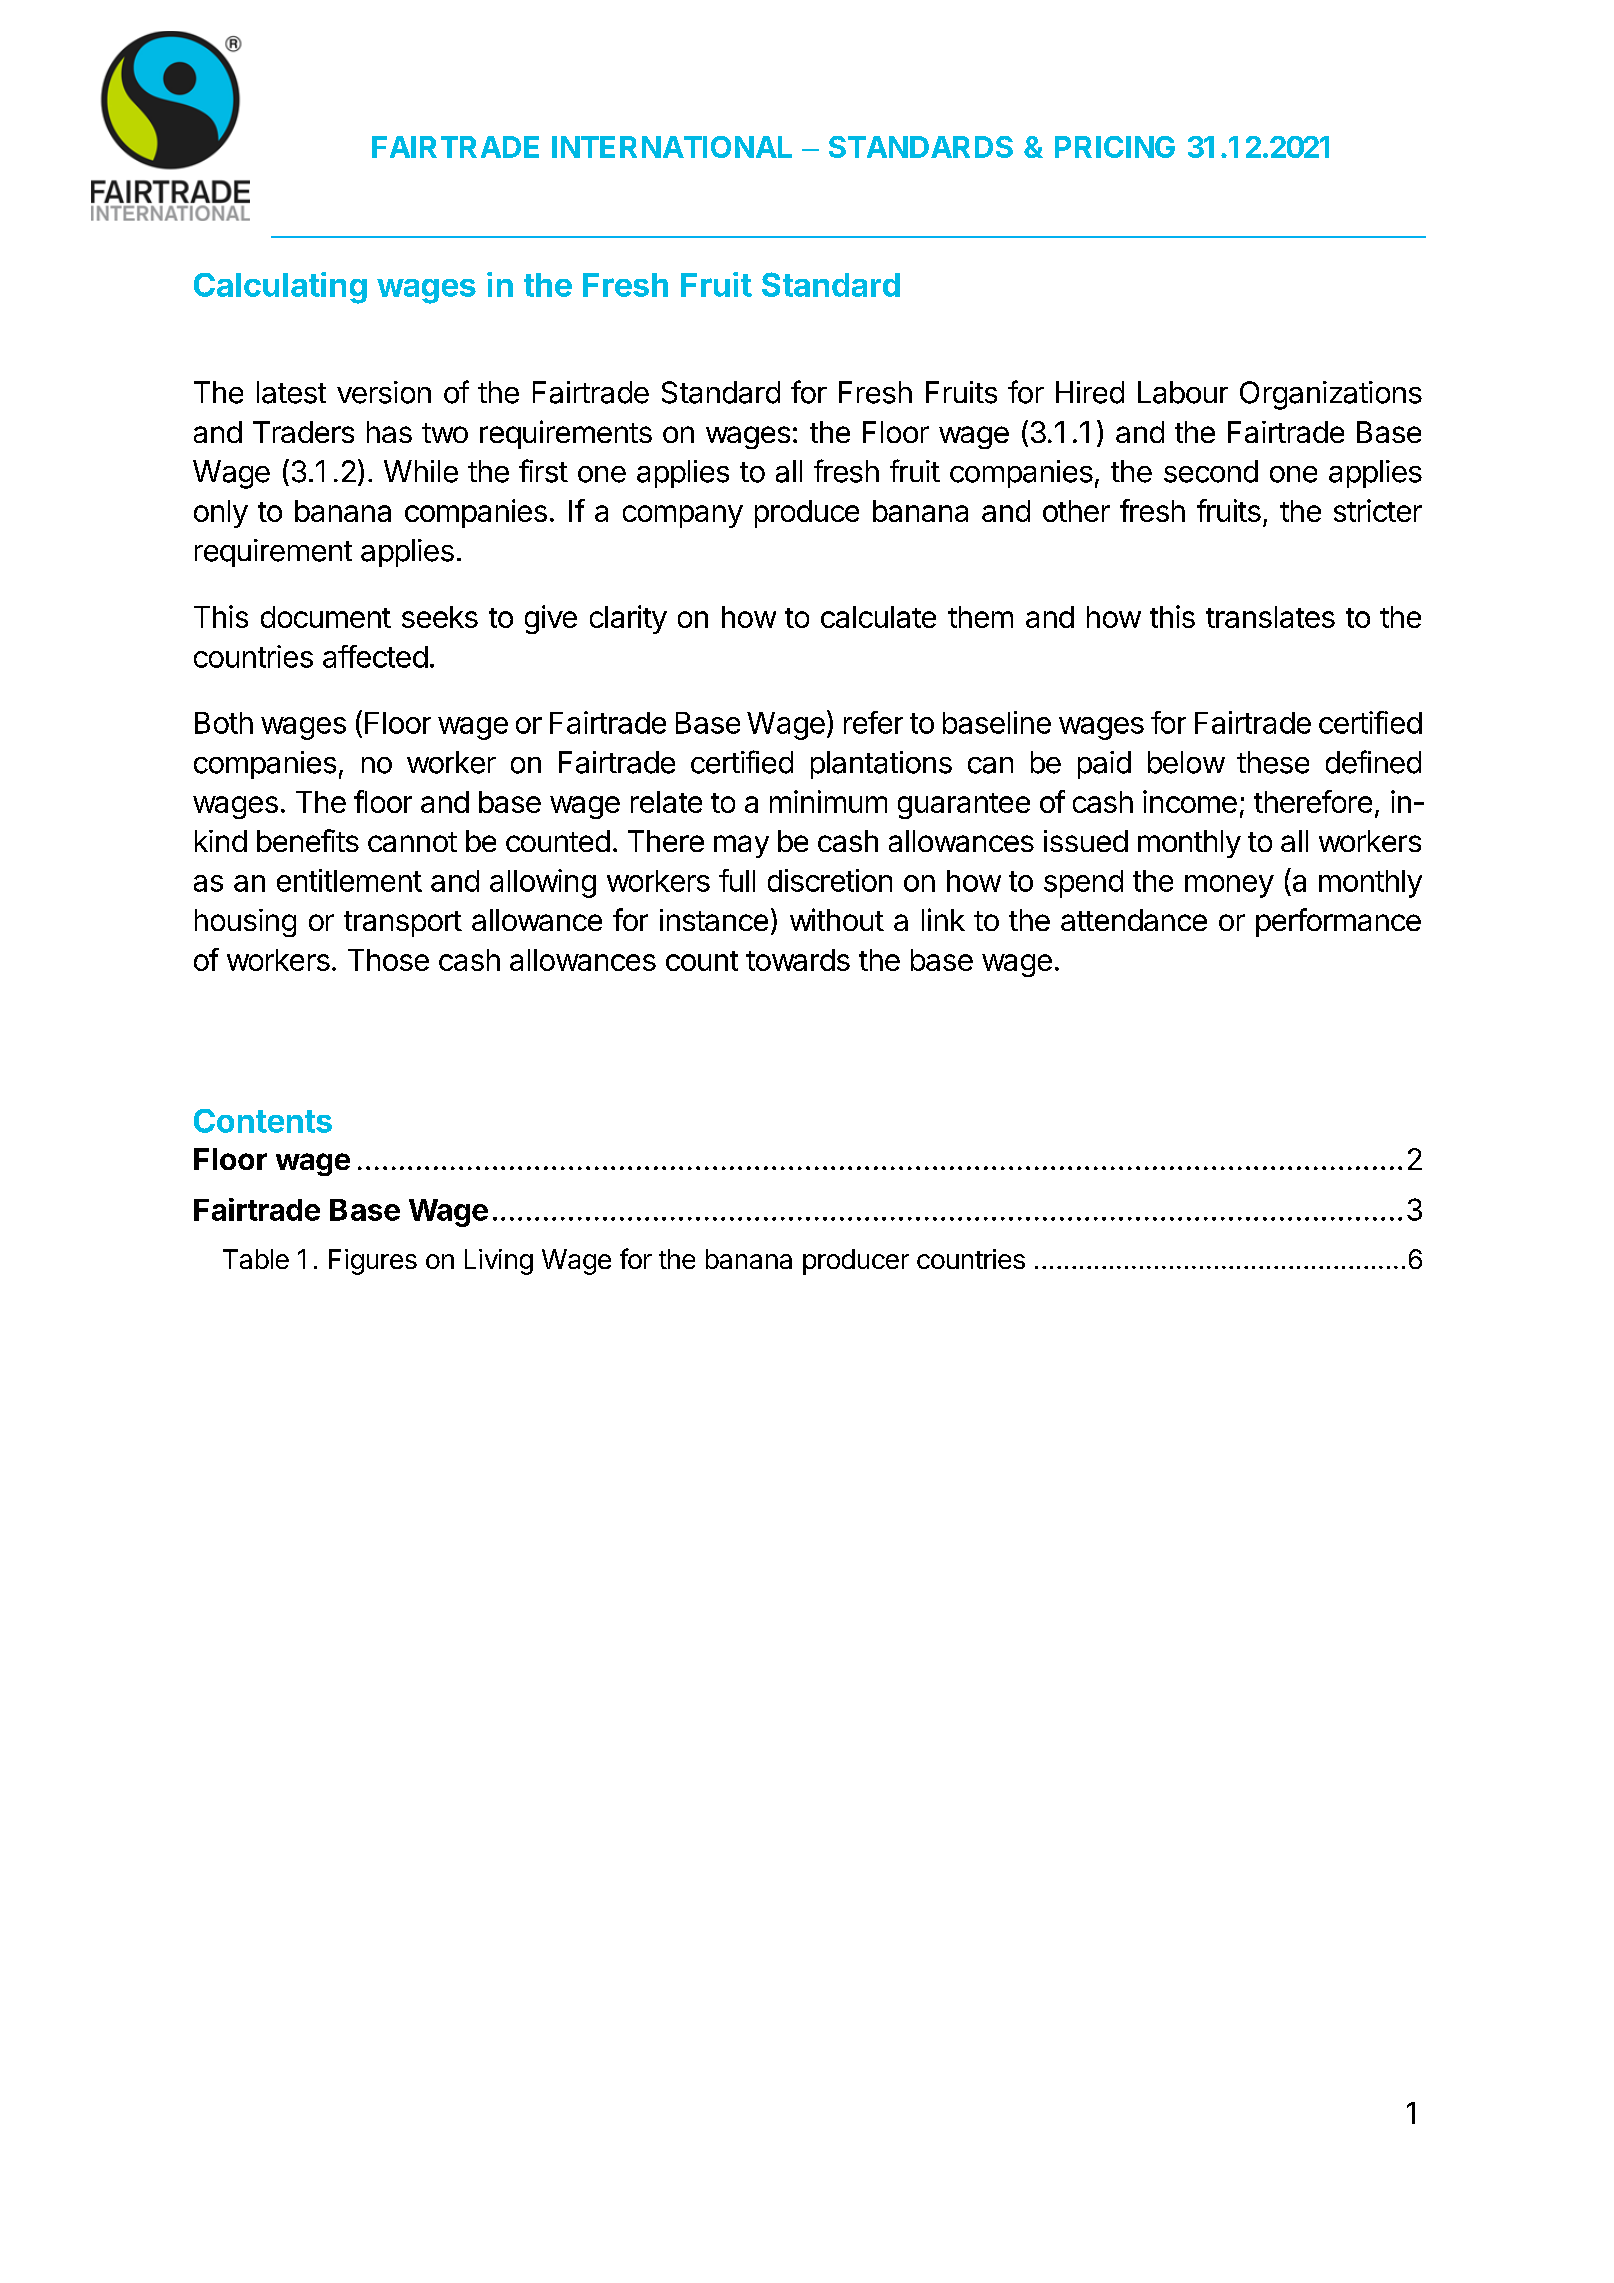 This screenshot has width=1614, height=2283. I want to click on Those, so click(388, 960).
